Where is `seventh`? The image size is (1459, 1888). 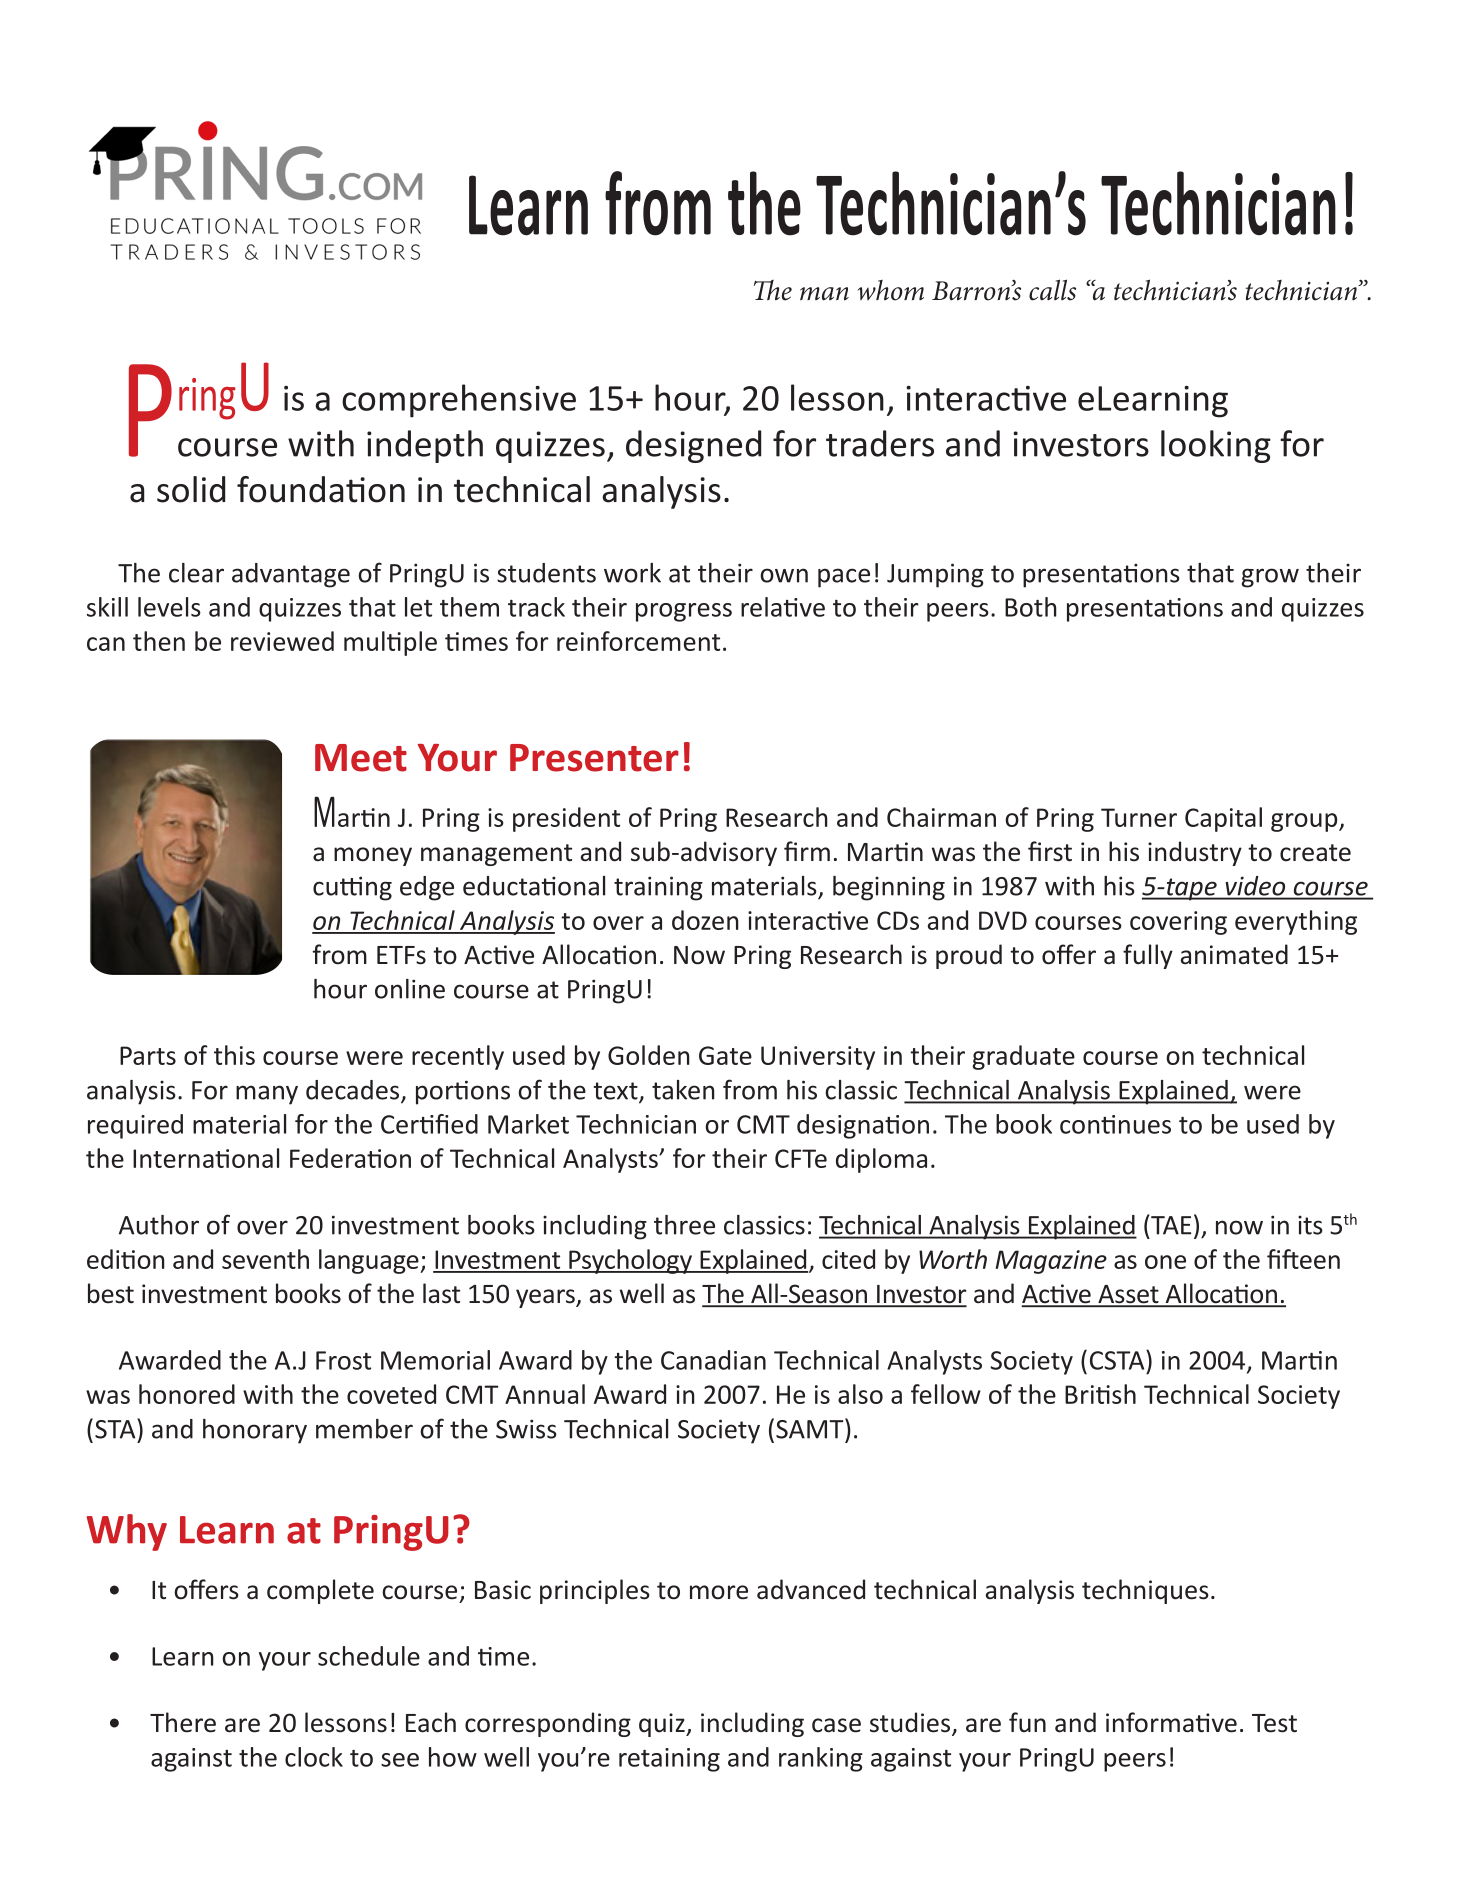 seventh is located at coordinates (265, 1259).
